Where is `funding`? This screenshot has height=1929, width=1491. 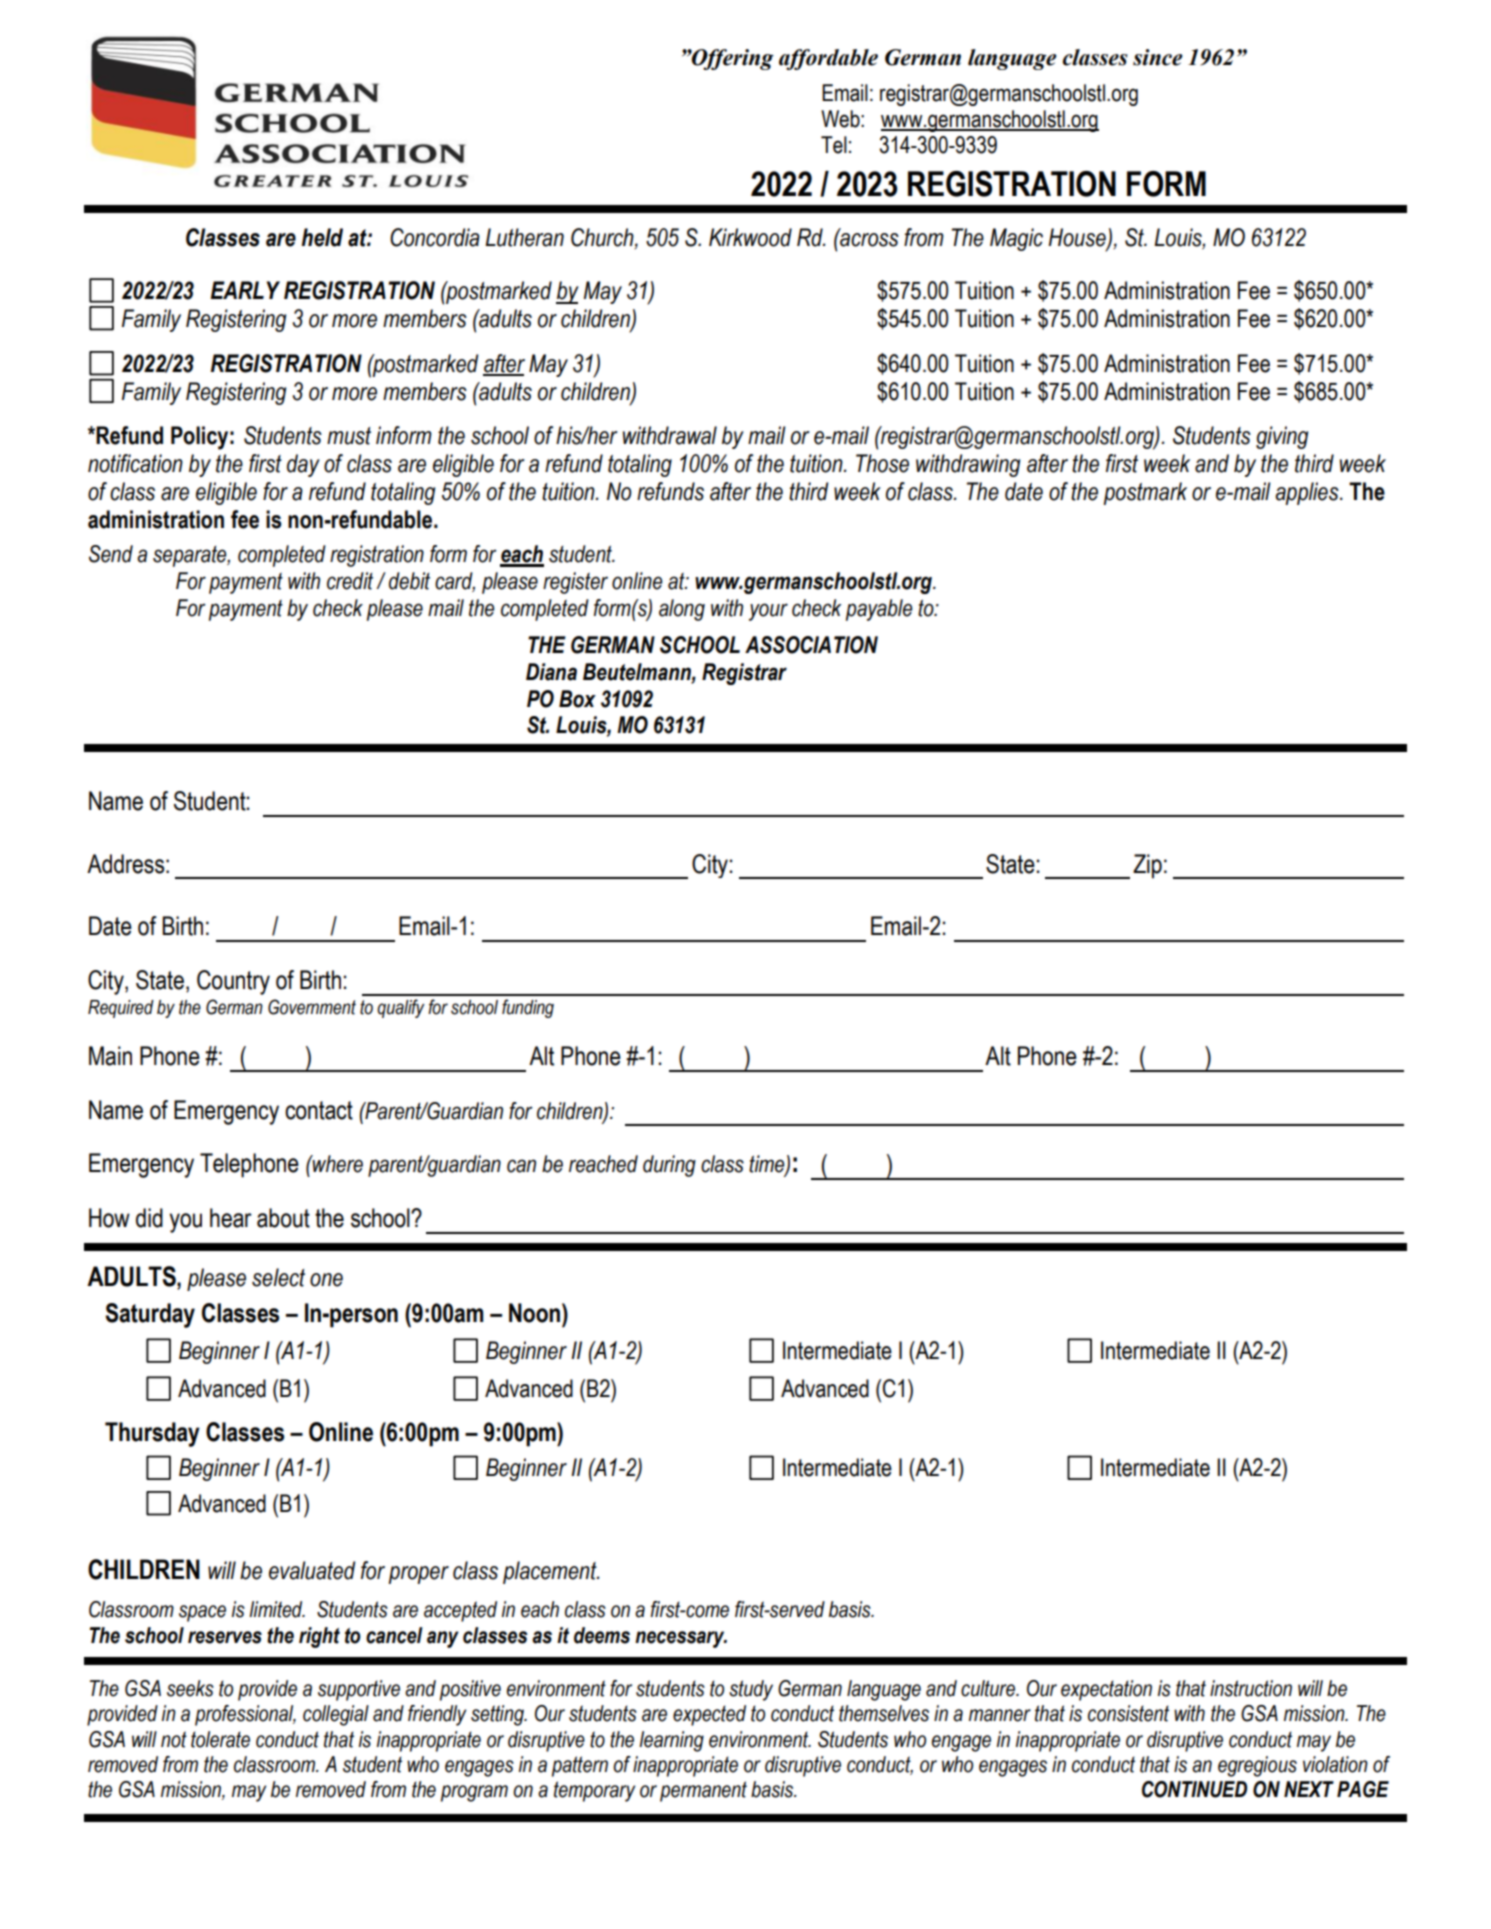
funding is located at coordinates (528, 1008).
